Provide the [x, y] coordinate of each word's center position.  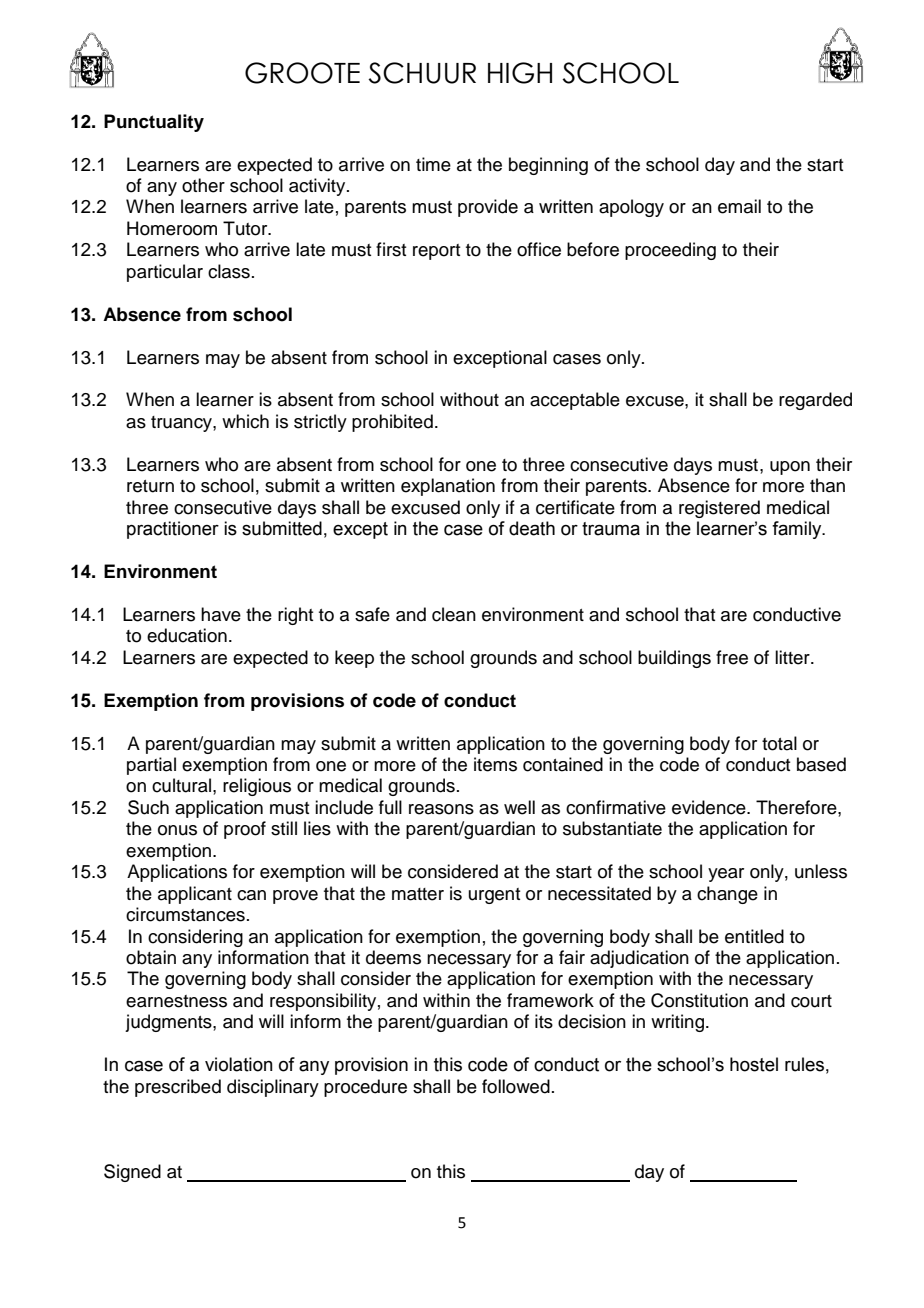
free [732, 657]
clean [454, 614]
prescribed [178, 1088]
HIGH [520, 73]
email [739, 206]
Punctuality [154, 123]
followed [516, 1086]
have [221, 614]
